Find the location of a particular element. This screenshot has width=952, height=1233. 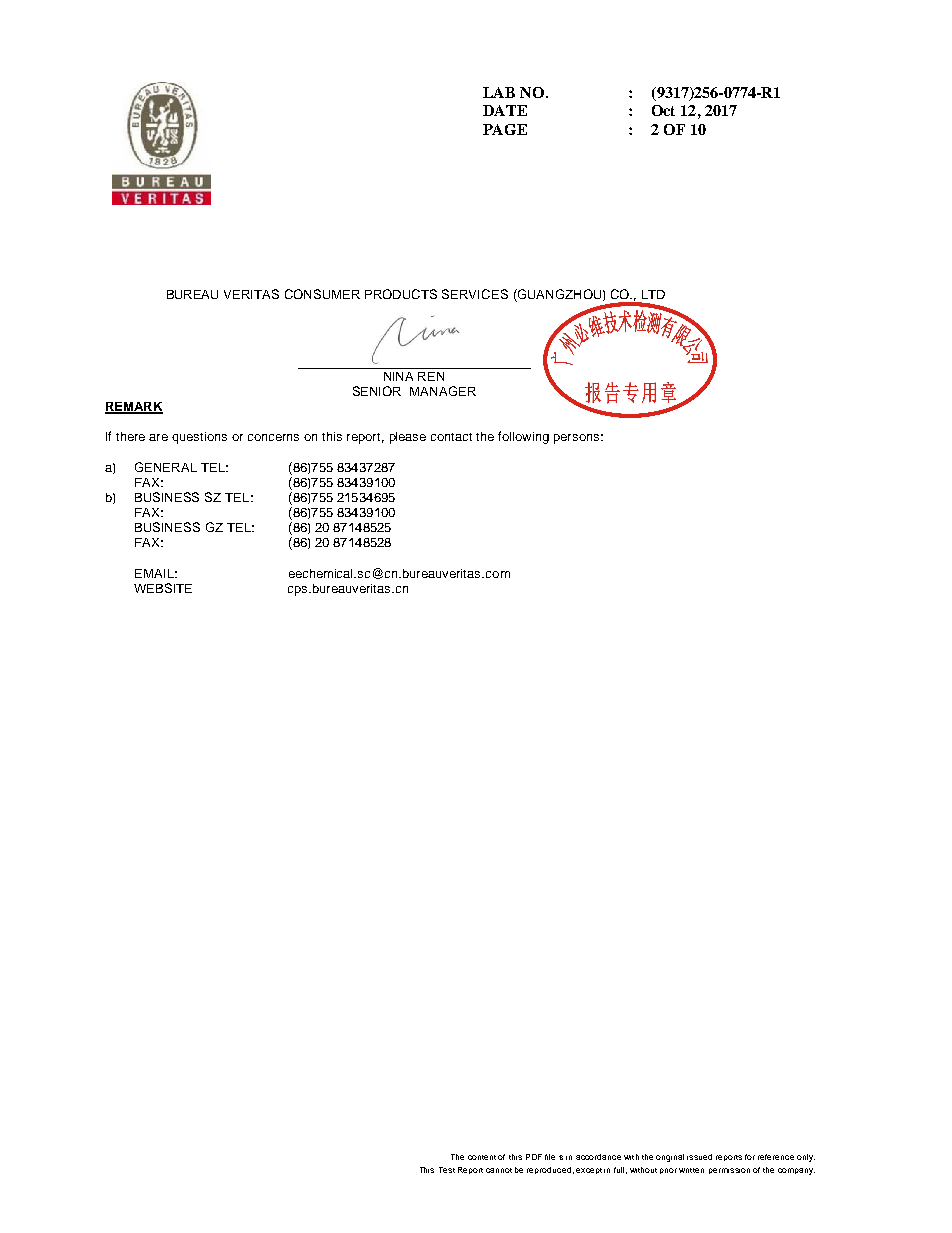

PAGE is located at coordinates (505, 129).
